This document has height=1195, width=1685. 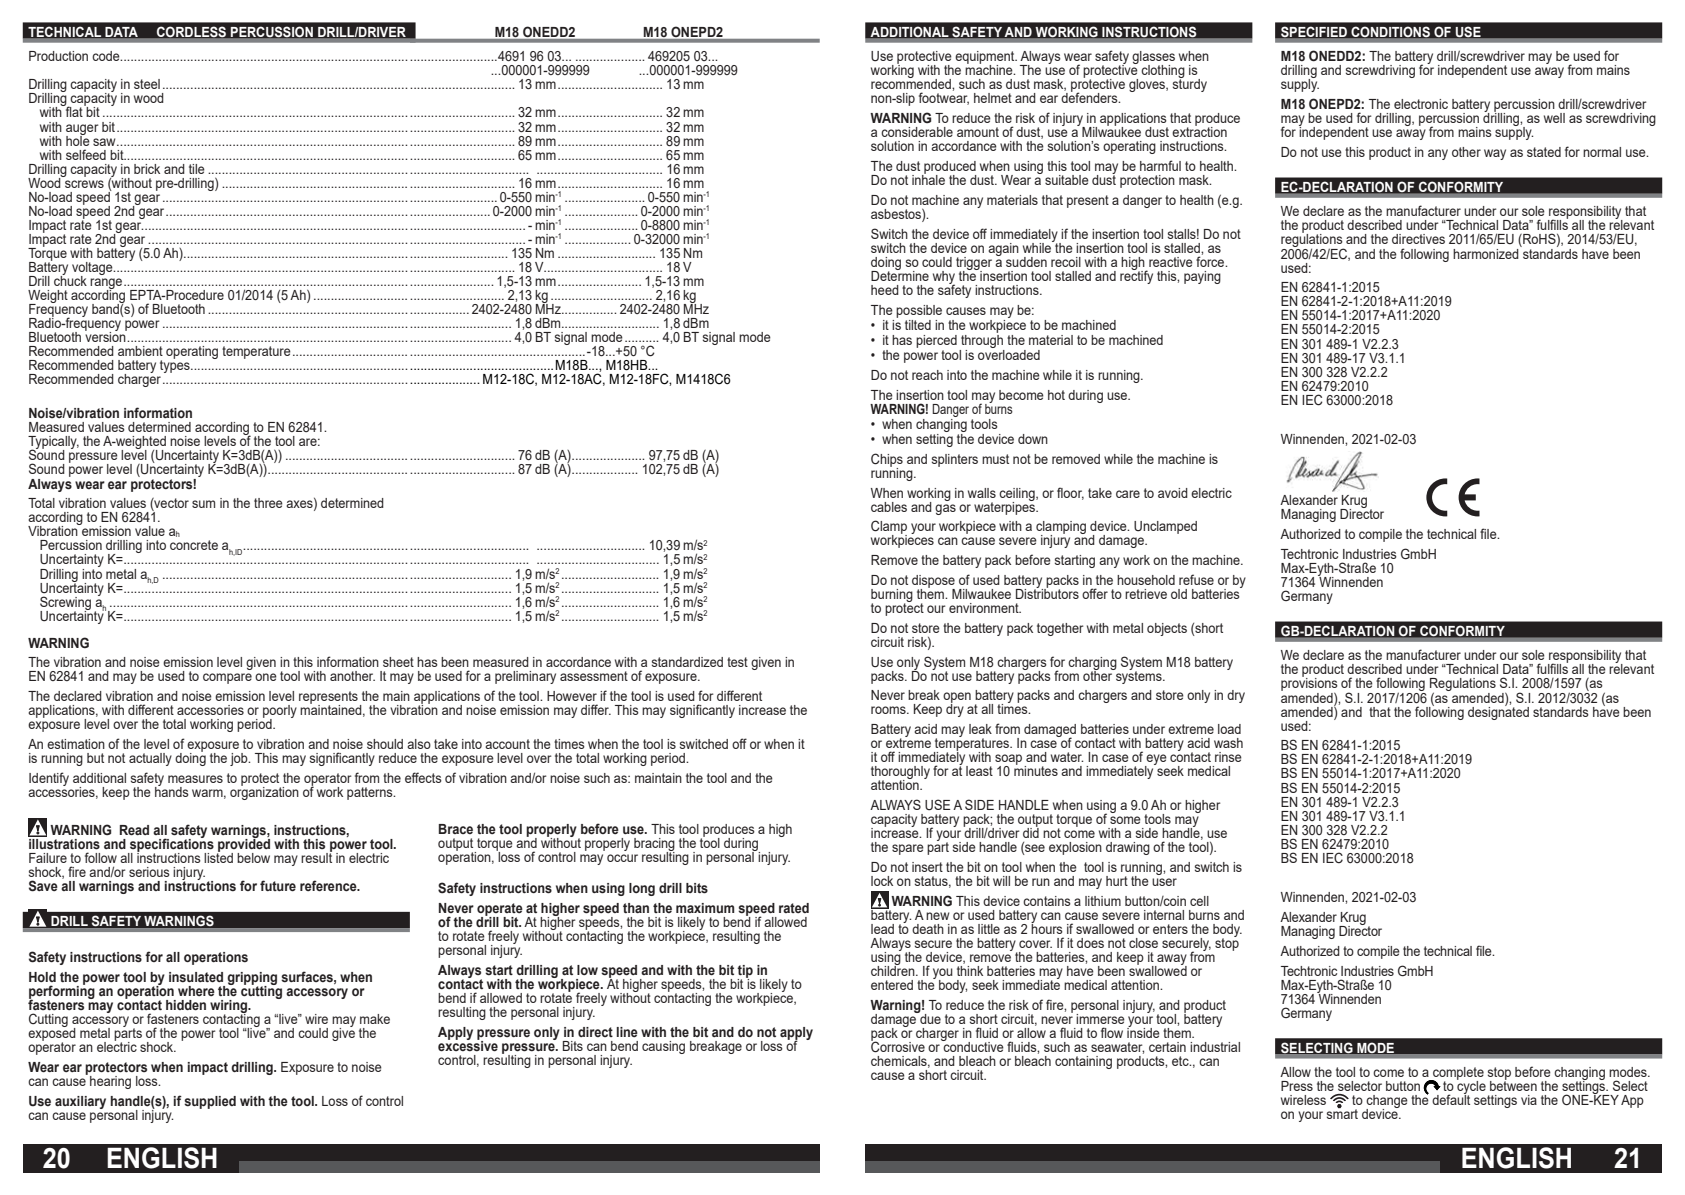 I want to click on tilted, so click(x=918, y=325).
